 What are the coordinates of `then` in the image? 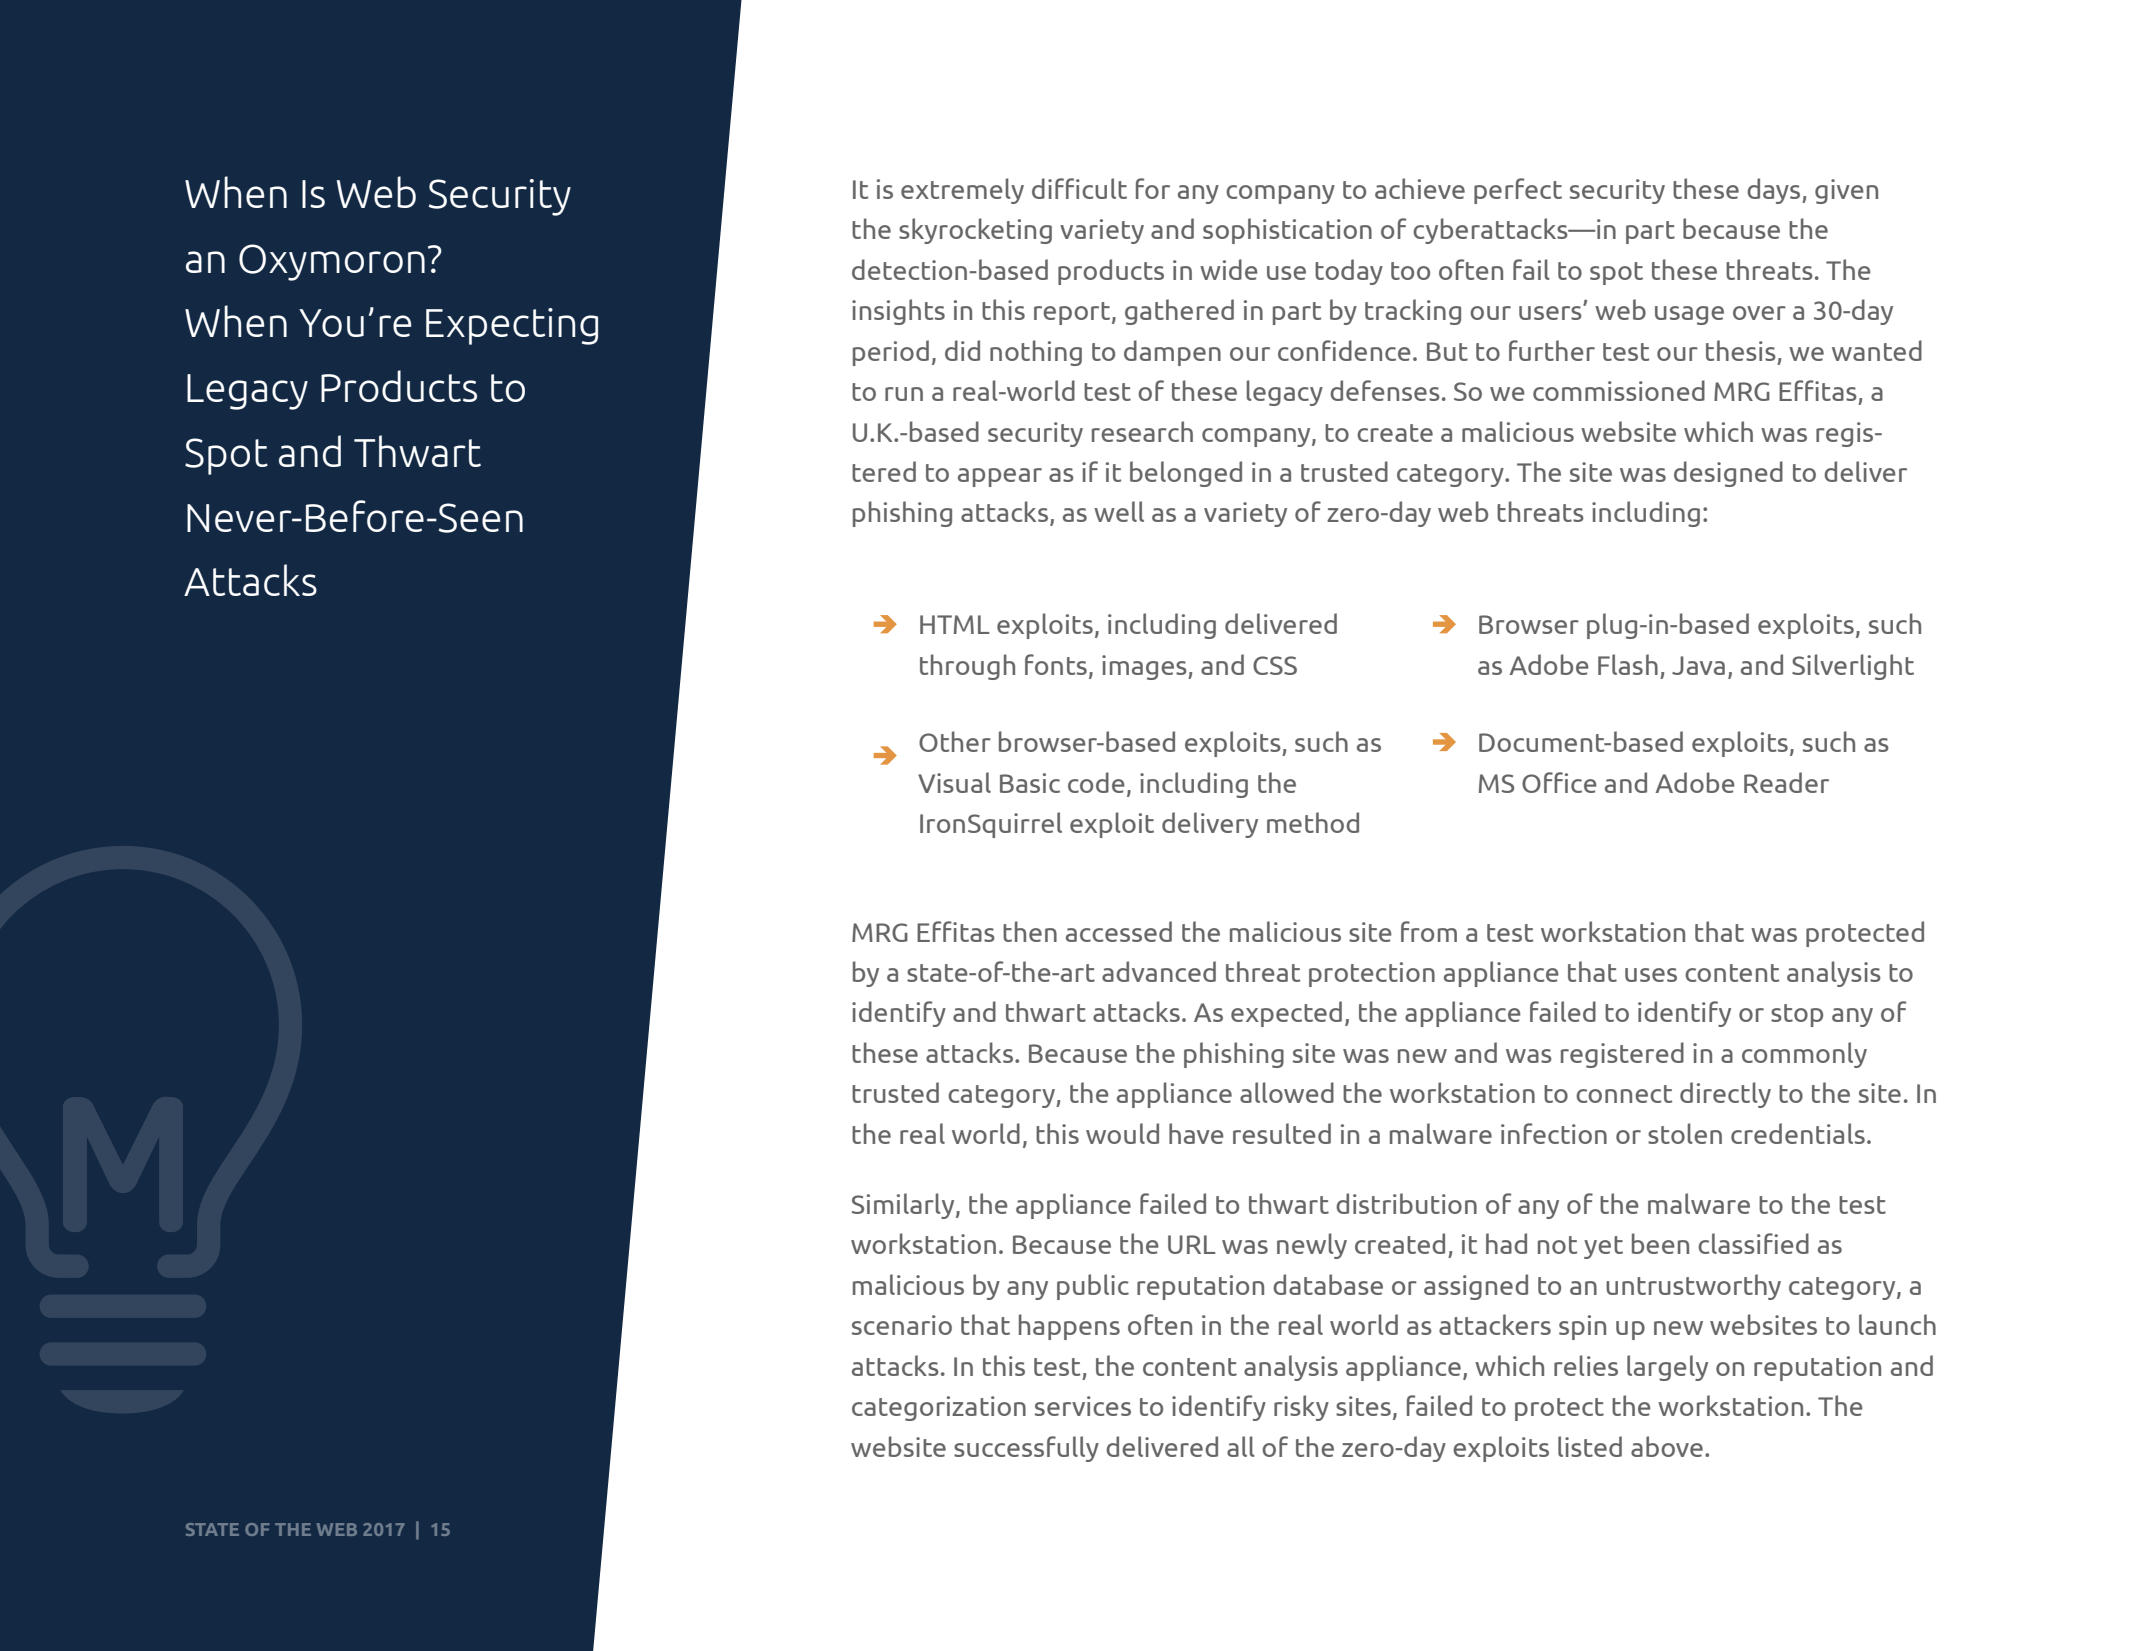 It's located at (1030, 931).
